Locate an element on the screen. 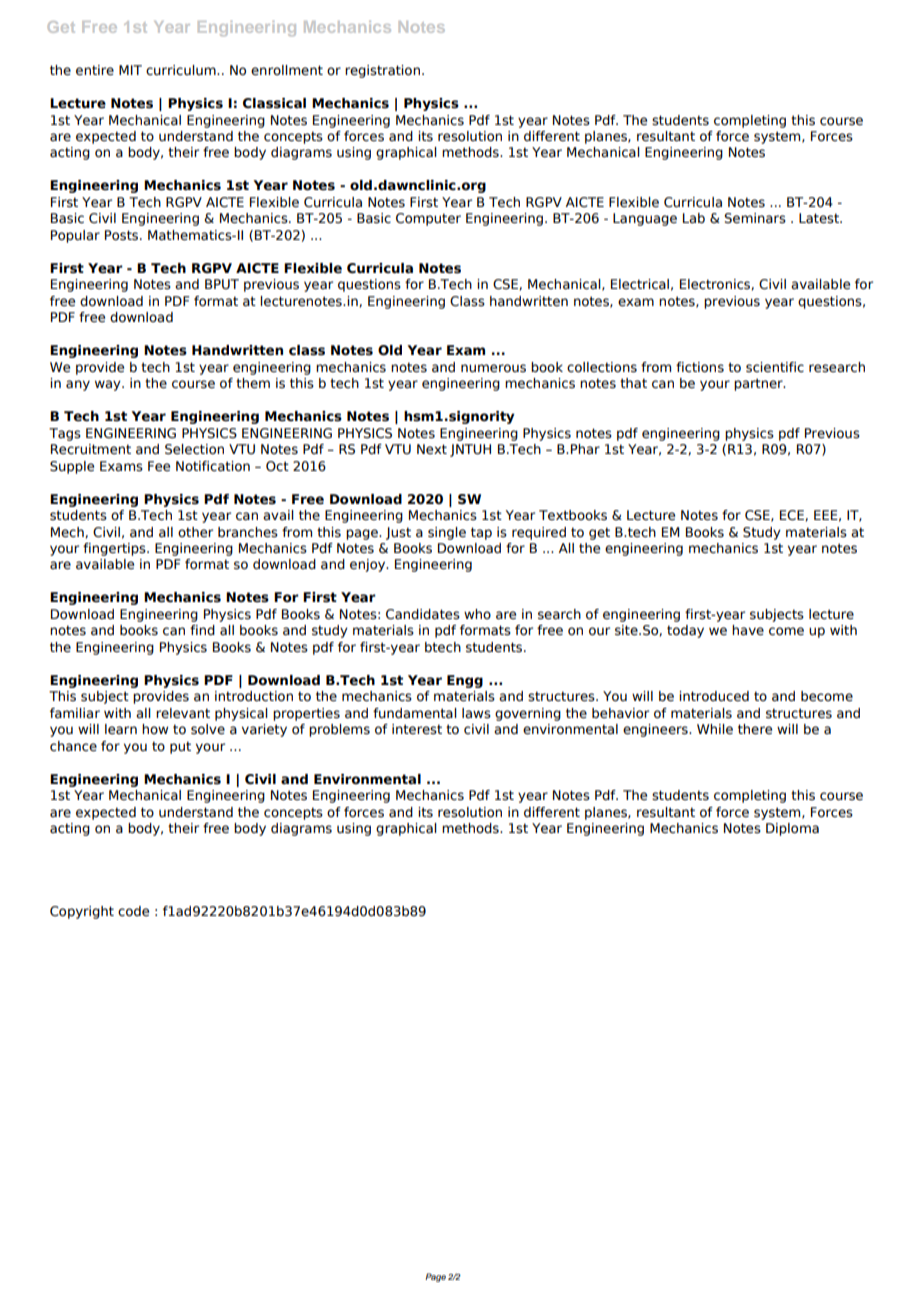 Image resolution: width=924 pixels, height=1308 pixels. Seminars is located at coordinates (755, 218).
